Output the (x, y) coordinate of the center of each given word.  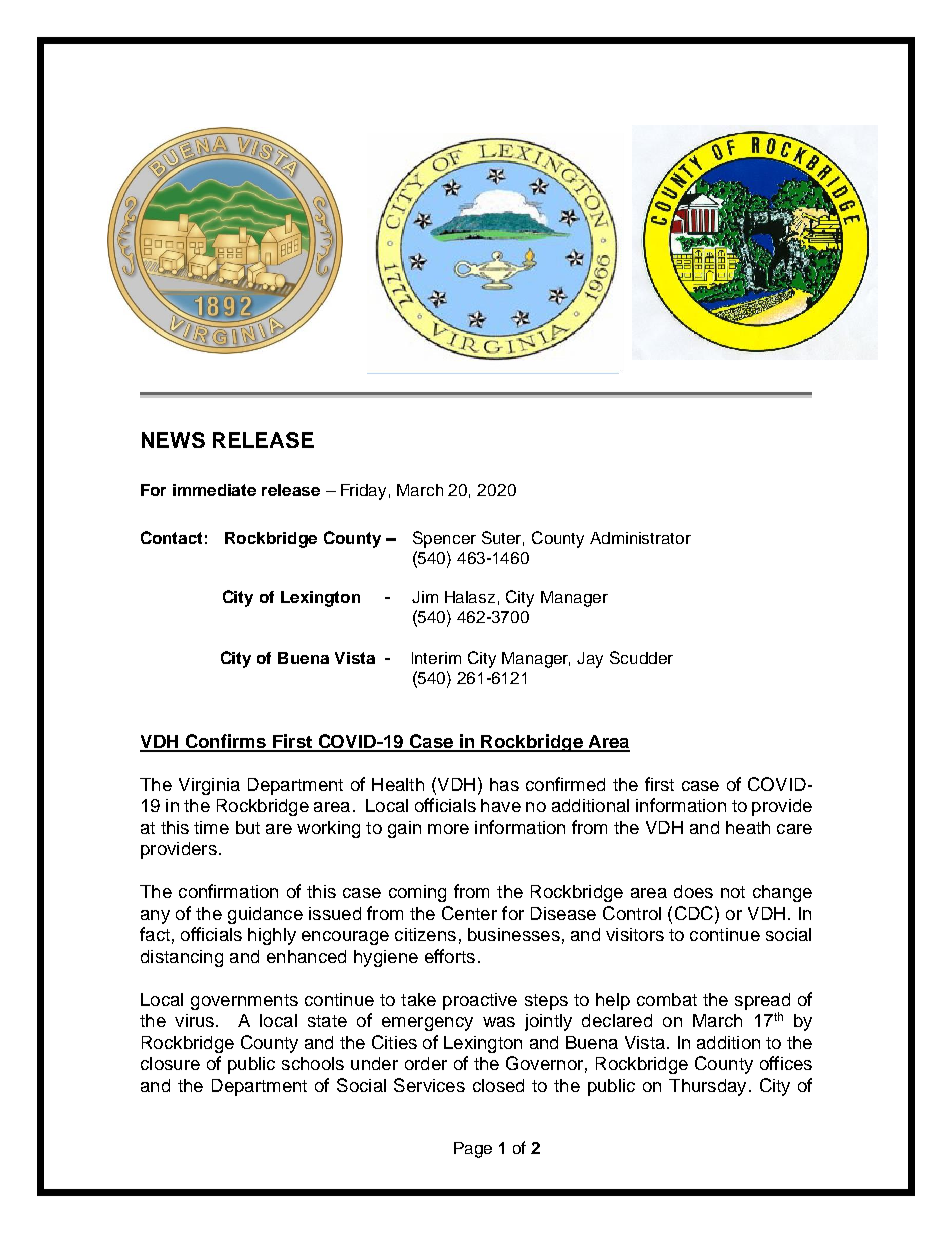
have (501, 805)
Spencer (444, 539)
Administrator (640, 538)
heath (748, 827)
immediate (214, 490)
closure (170, 1063)
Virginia (209, 786)
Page (473, 1150)
